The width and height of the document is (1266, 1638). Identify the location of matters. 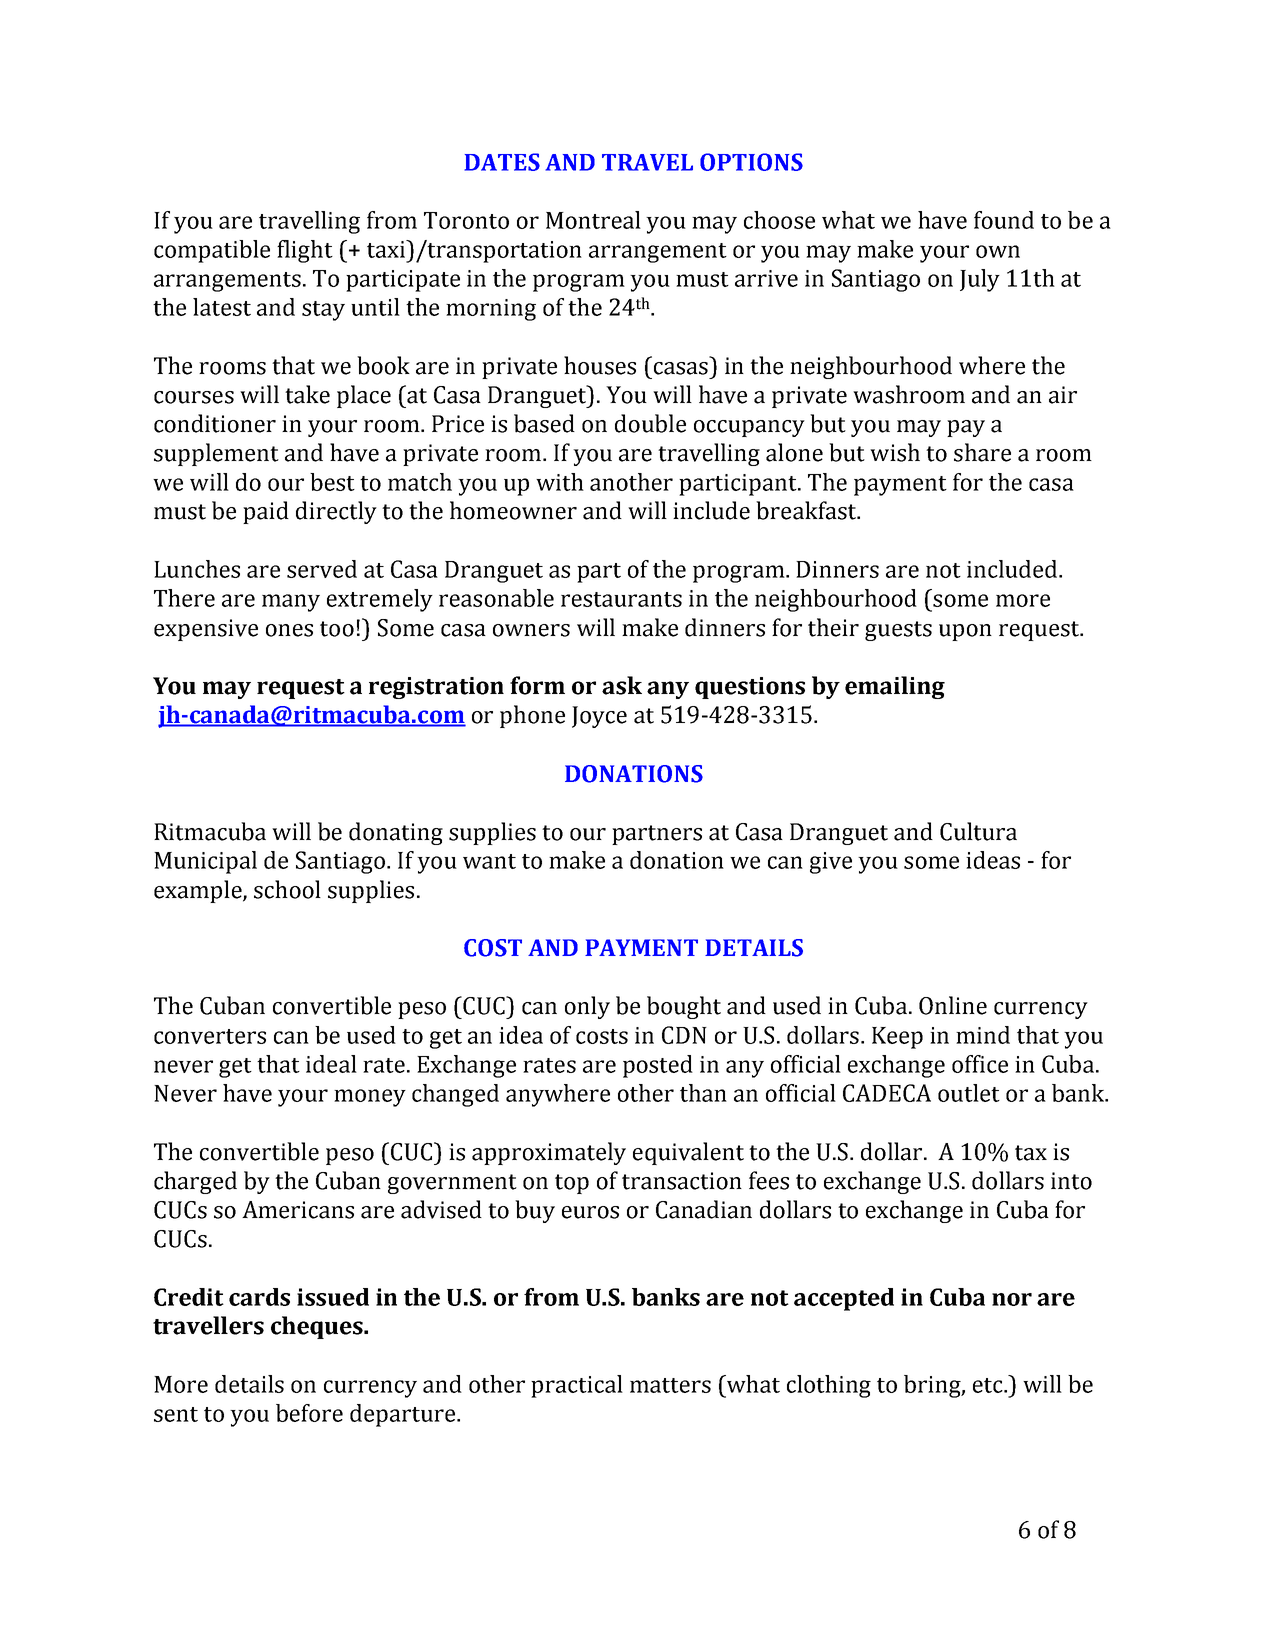
(670, 1385).
